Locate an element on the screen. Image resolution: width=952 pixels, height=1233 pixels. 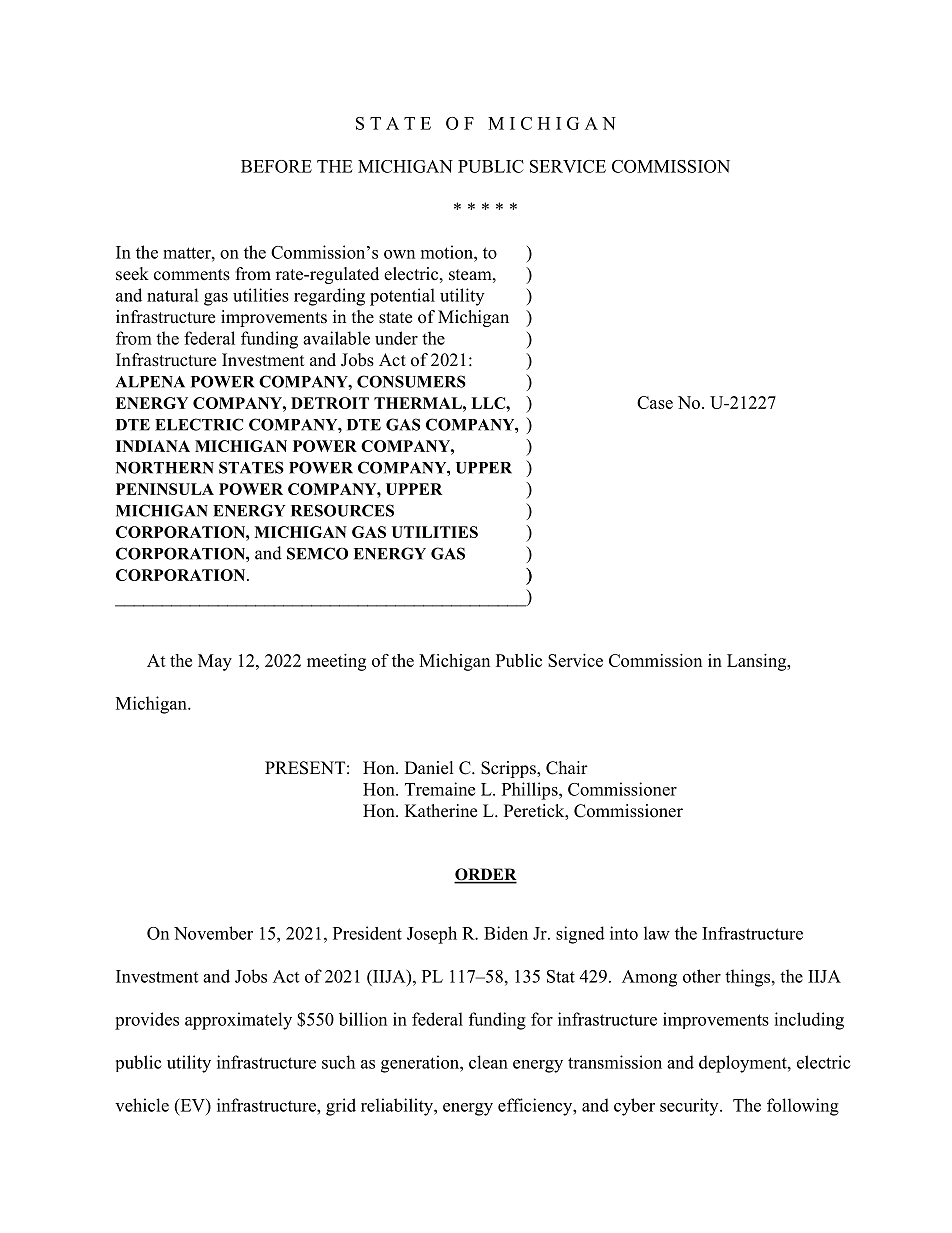
meeting is located at coordinates (336, 662).
